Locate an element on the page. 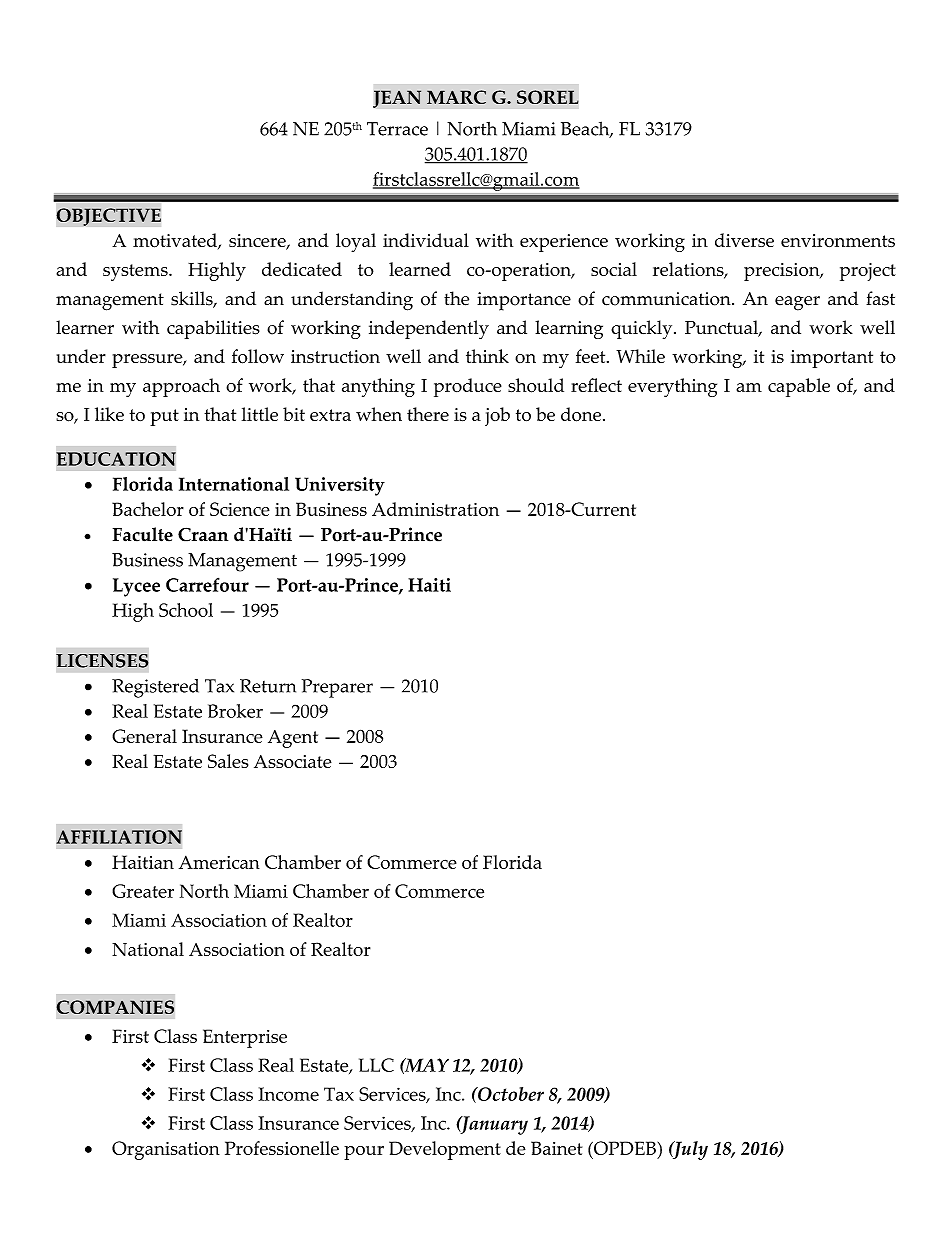  Sales is located at coordinates (228, 761).
